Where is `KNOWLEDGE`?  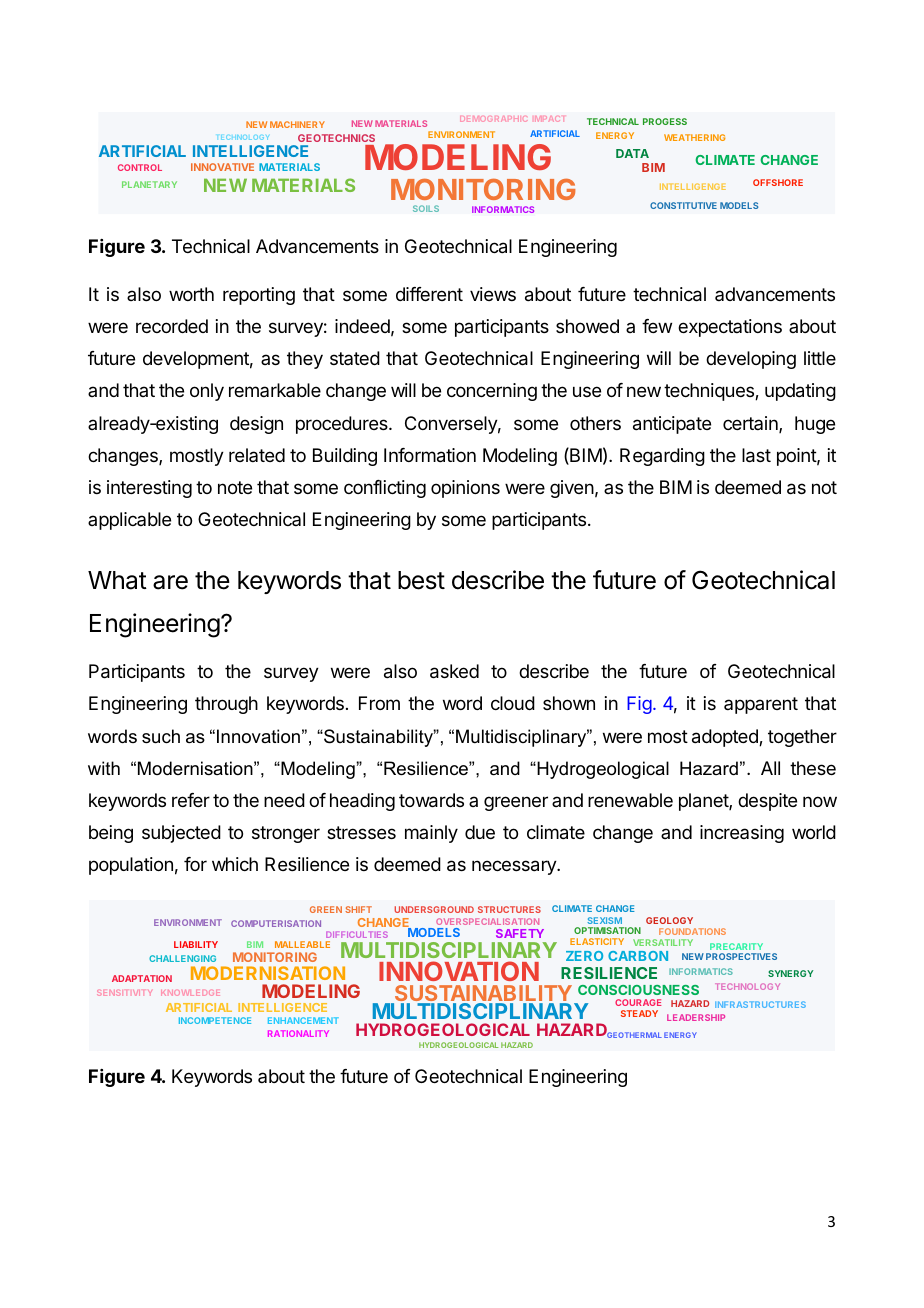
KNOWLEDGE is located at coordinates (190, 993).
